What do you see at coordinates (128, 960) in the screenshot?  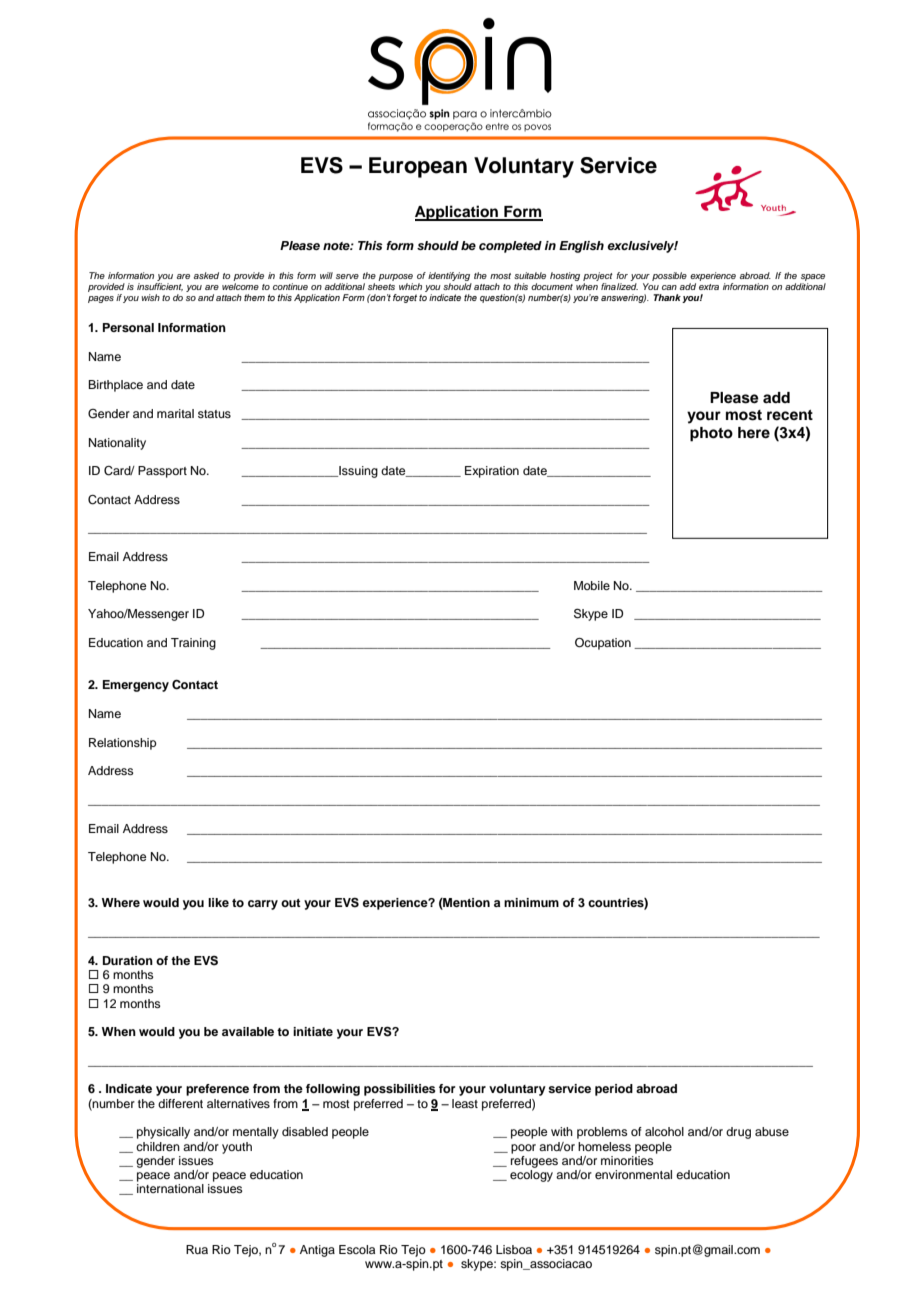 I see `Duration` at bounding box center [128, 960].
